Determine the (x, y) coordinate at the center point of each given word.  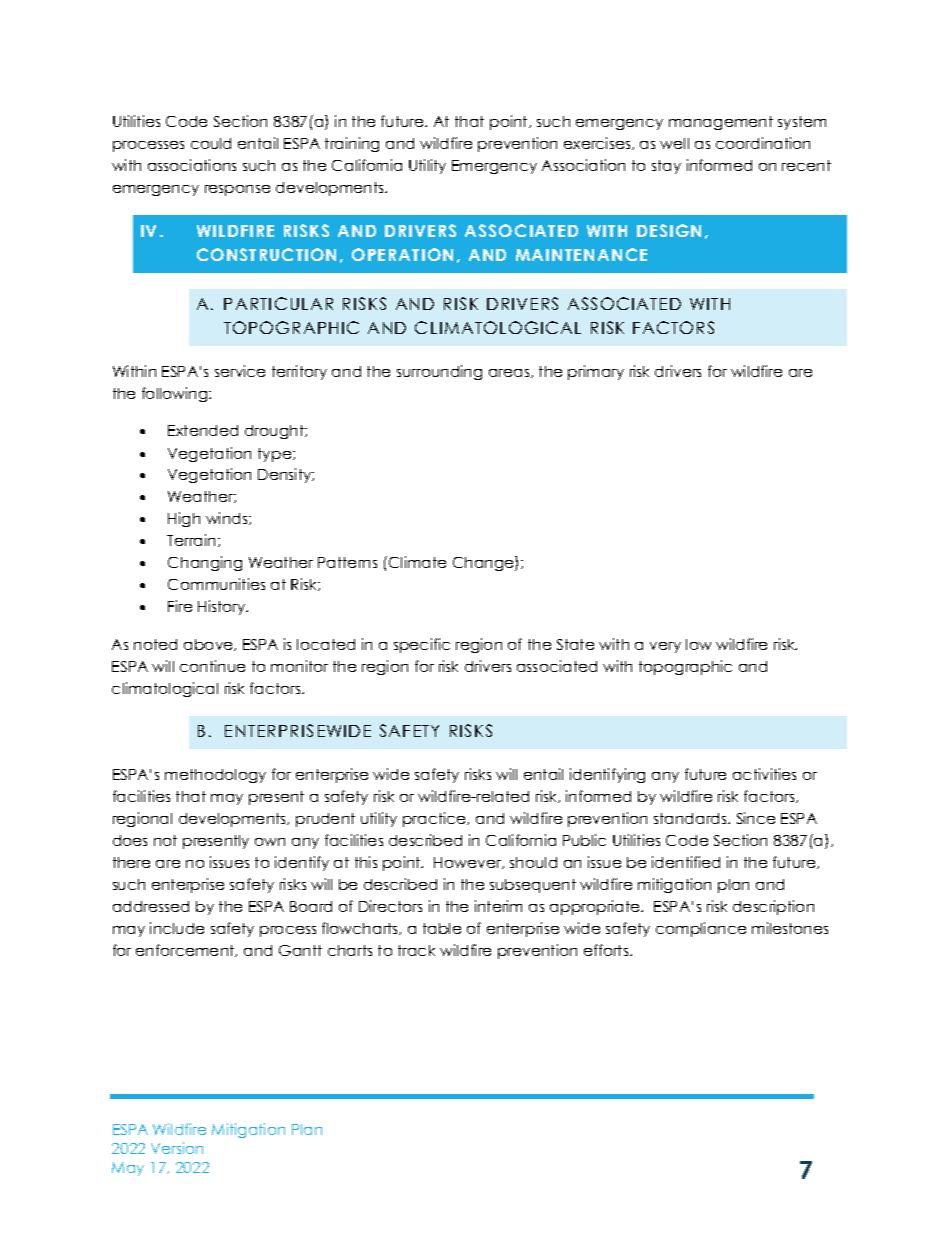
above (210, 645)
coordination (763, 143)
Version (177, 1148)
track (416, 950)
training (352, 144)
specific (422, 645)
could (211, 143)
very (665, 647)
